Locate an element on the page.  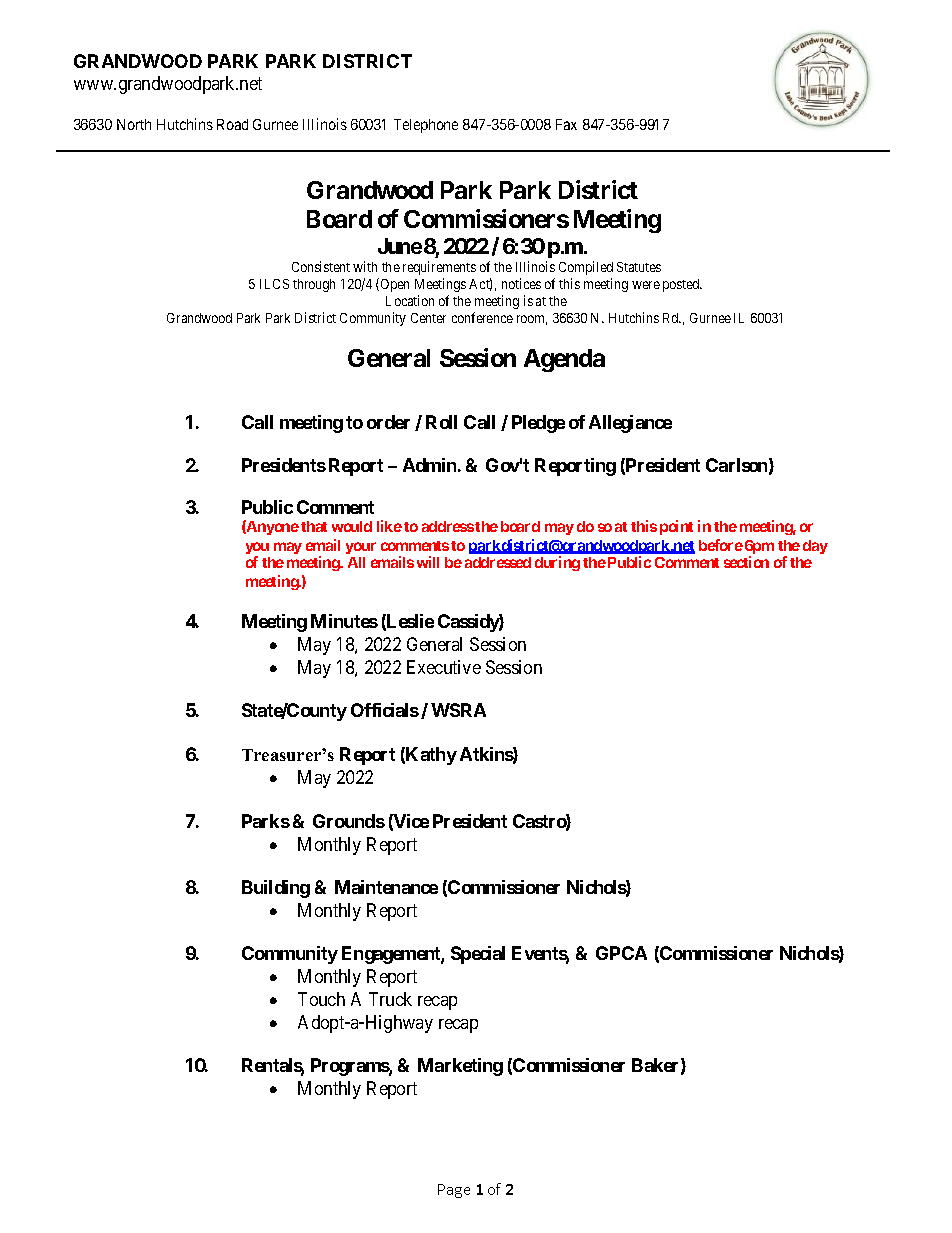
Statutes is located at coordinates (639, 267).
